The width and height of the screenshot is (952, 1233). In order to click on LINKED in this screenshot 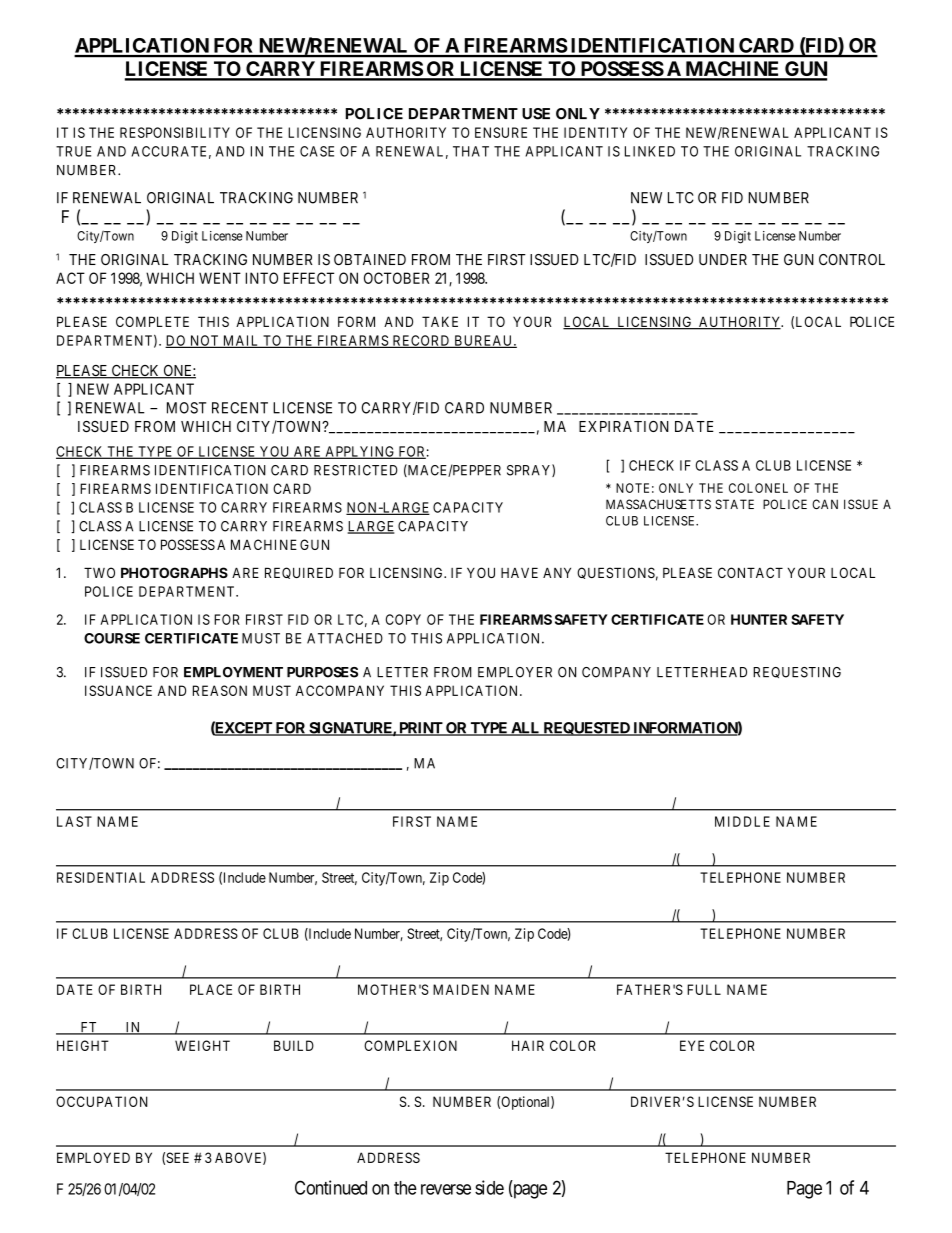, I will do `click(650, 151)`.
